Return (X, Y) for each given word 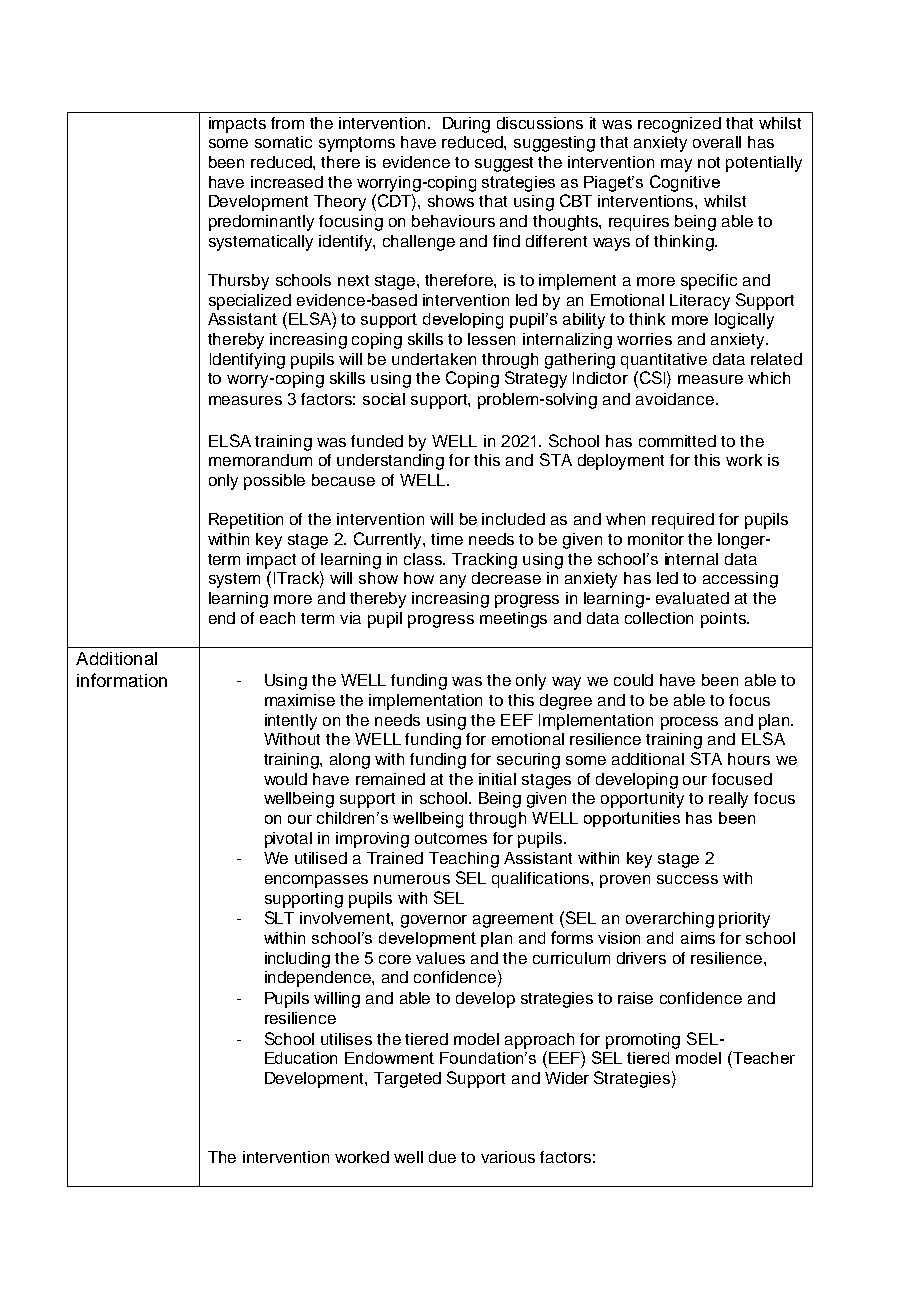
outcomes (451, 838)
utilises (346, 1039)
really (728, 800)
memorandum (260, 460)
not (709, 162)
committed (677, 441)
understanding (390, 462)
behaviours (453, 221)
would (285, 779)
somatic (283, 142)
